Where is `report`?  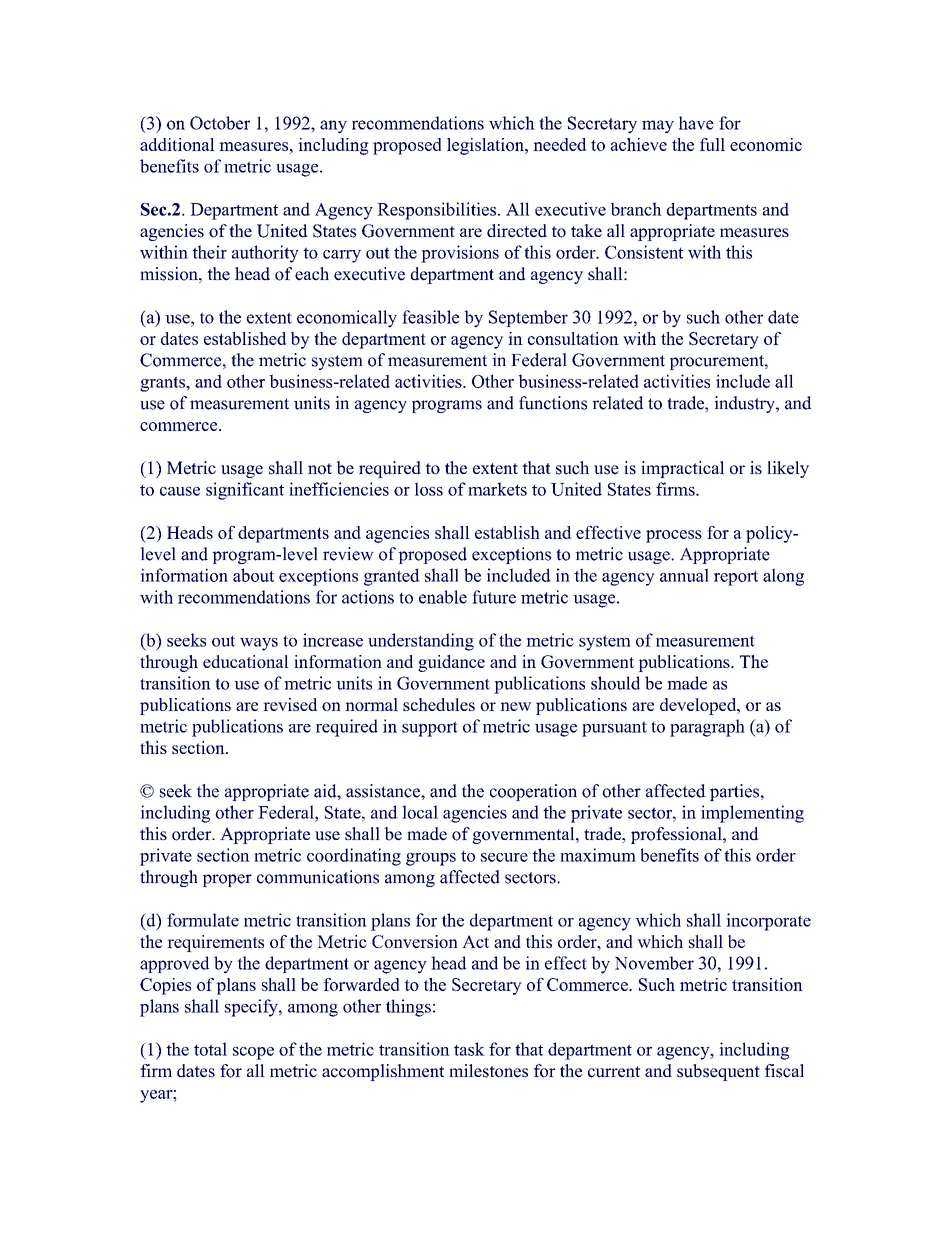
report is located at coordinates (736, 578).
